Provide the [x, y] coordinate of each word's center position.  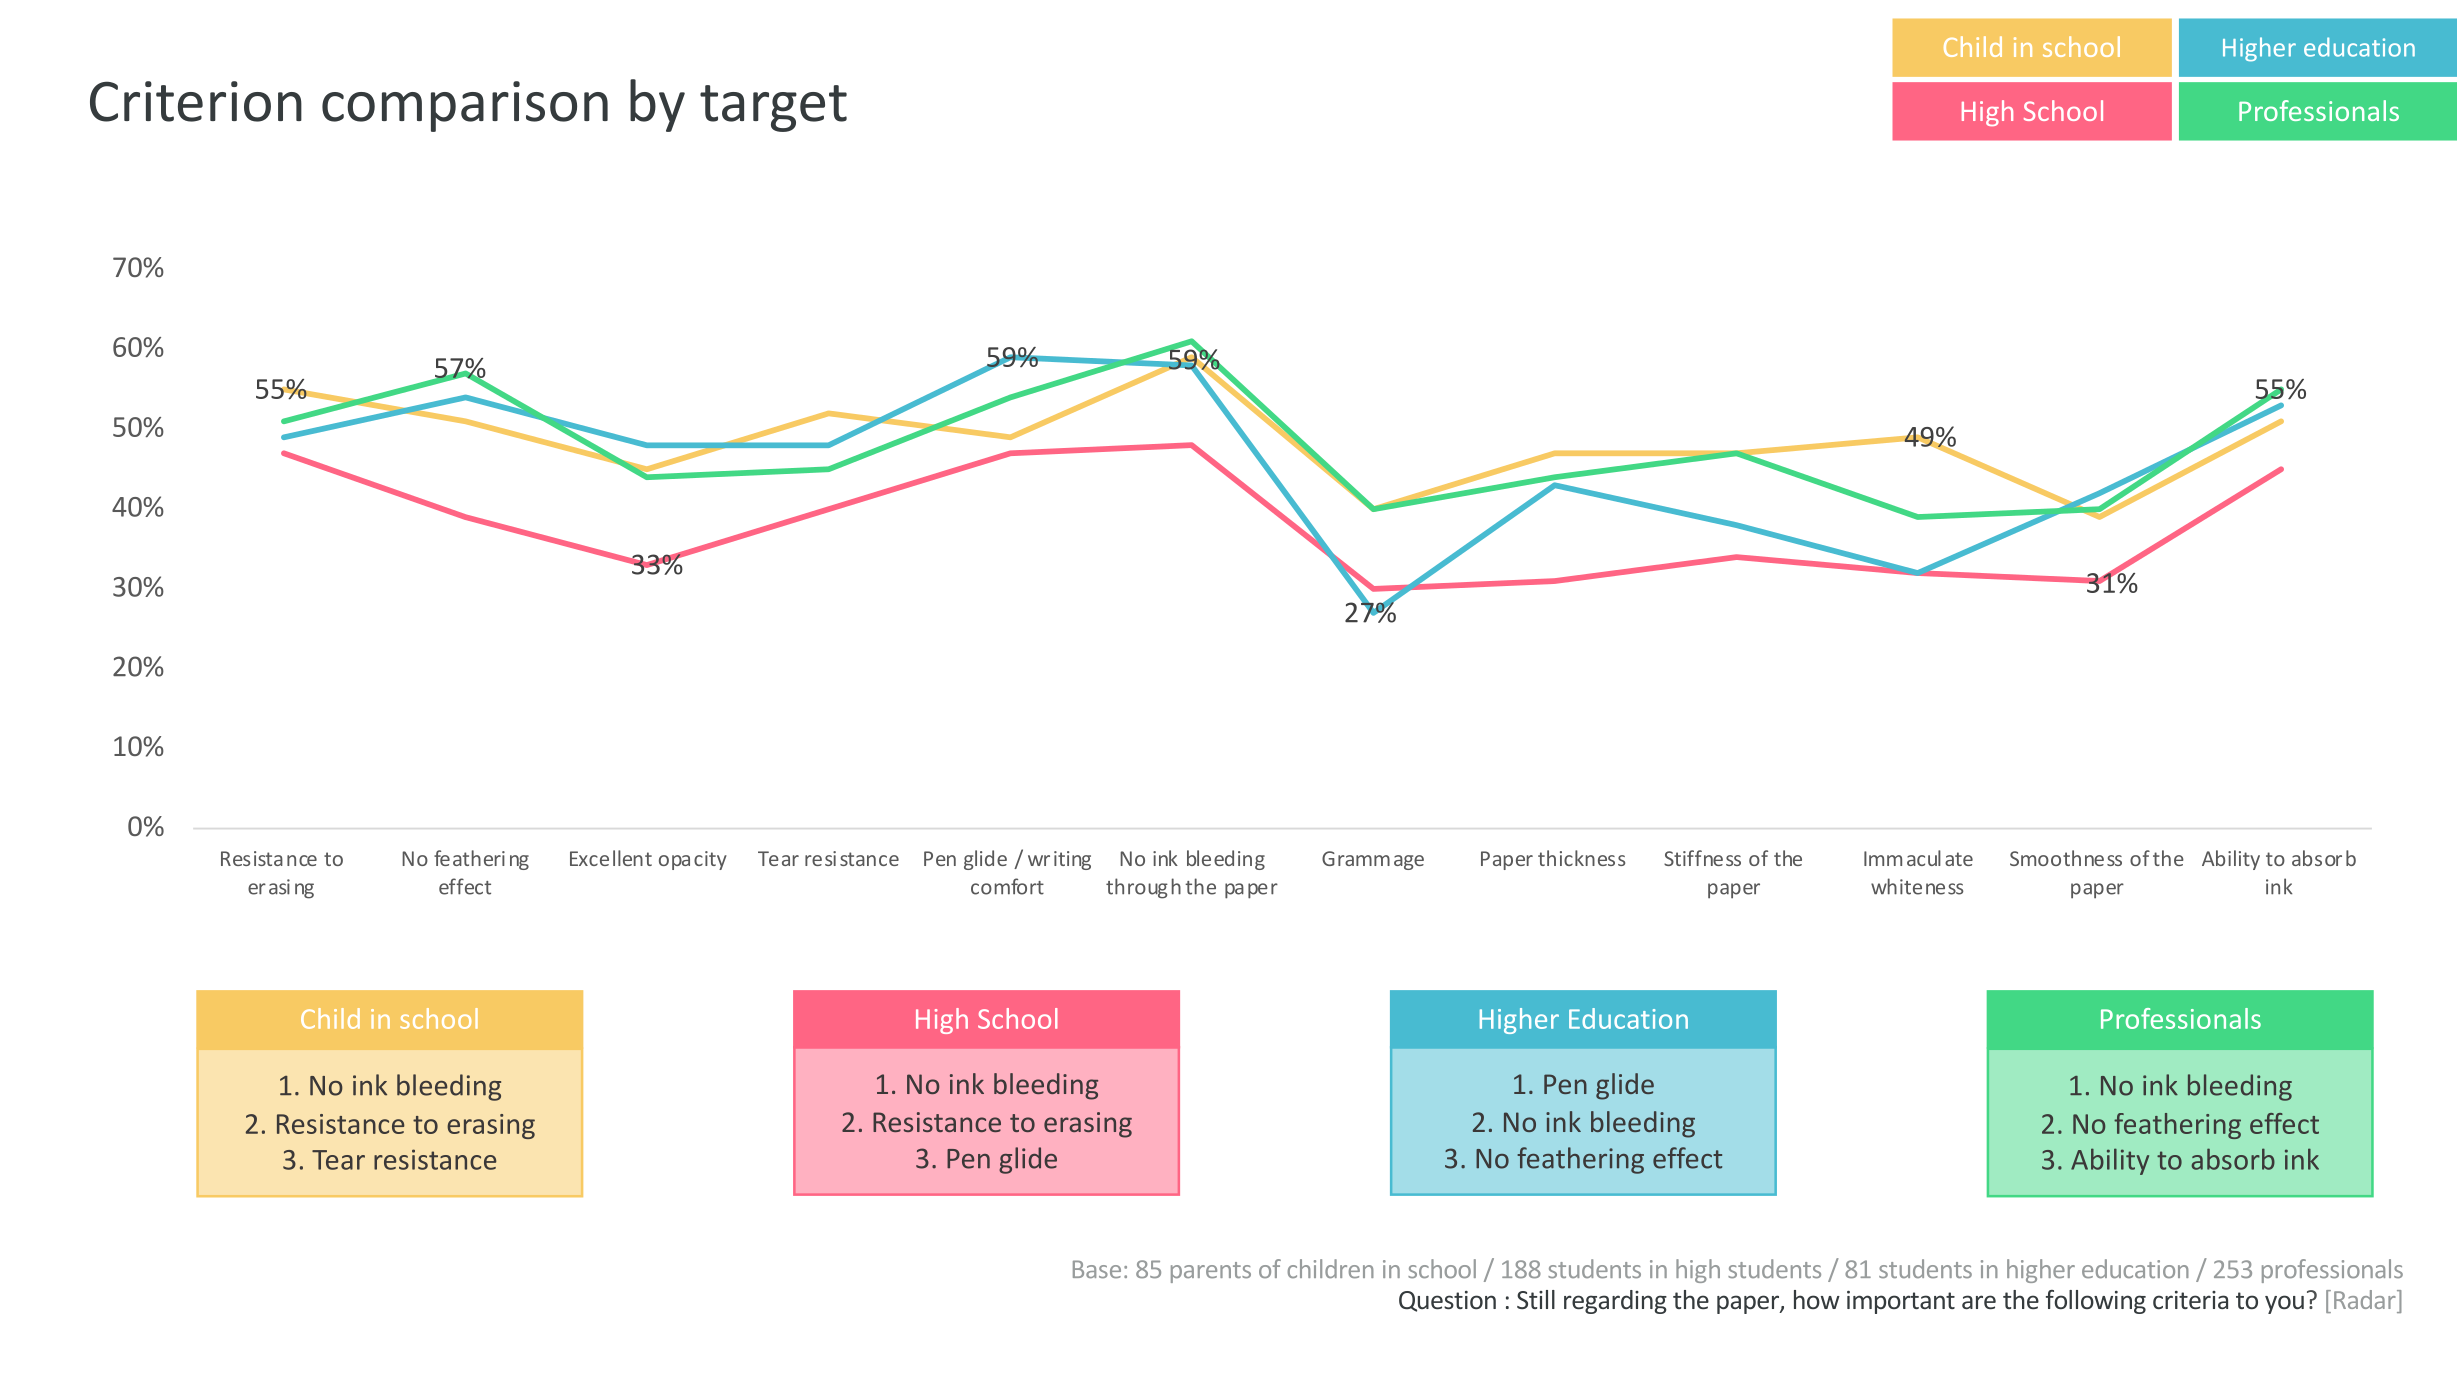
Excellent [611, 858]
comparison [465, 106]
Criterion [196, 101]
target [773, 108]
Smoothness [2066, 858]
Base [1097, 1269]
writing [1059, 860]
